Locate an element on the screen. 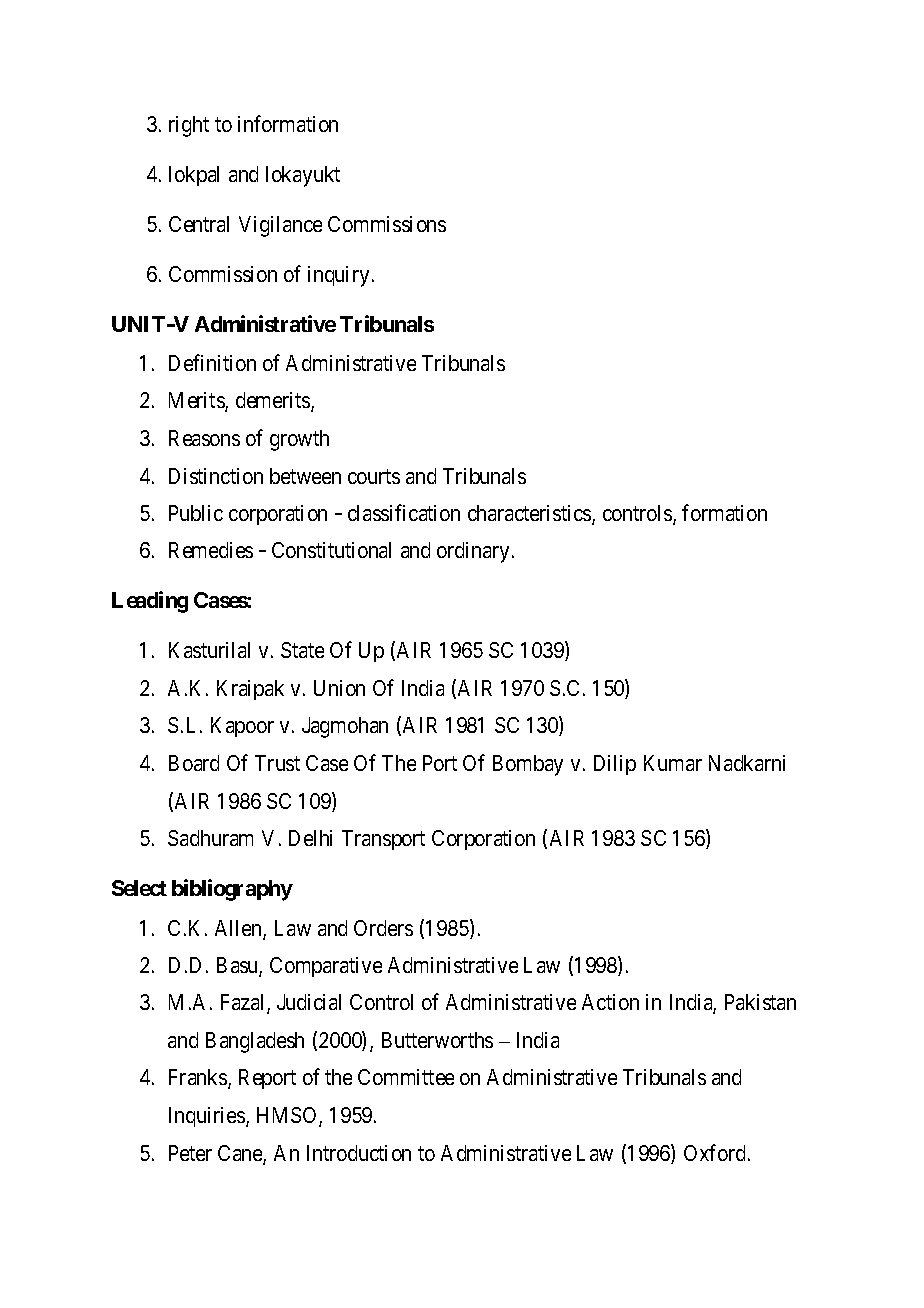  Vigilance is located at coordinates (280, 226).
